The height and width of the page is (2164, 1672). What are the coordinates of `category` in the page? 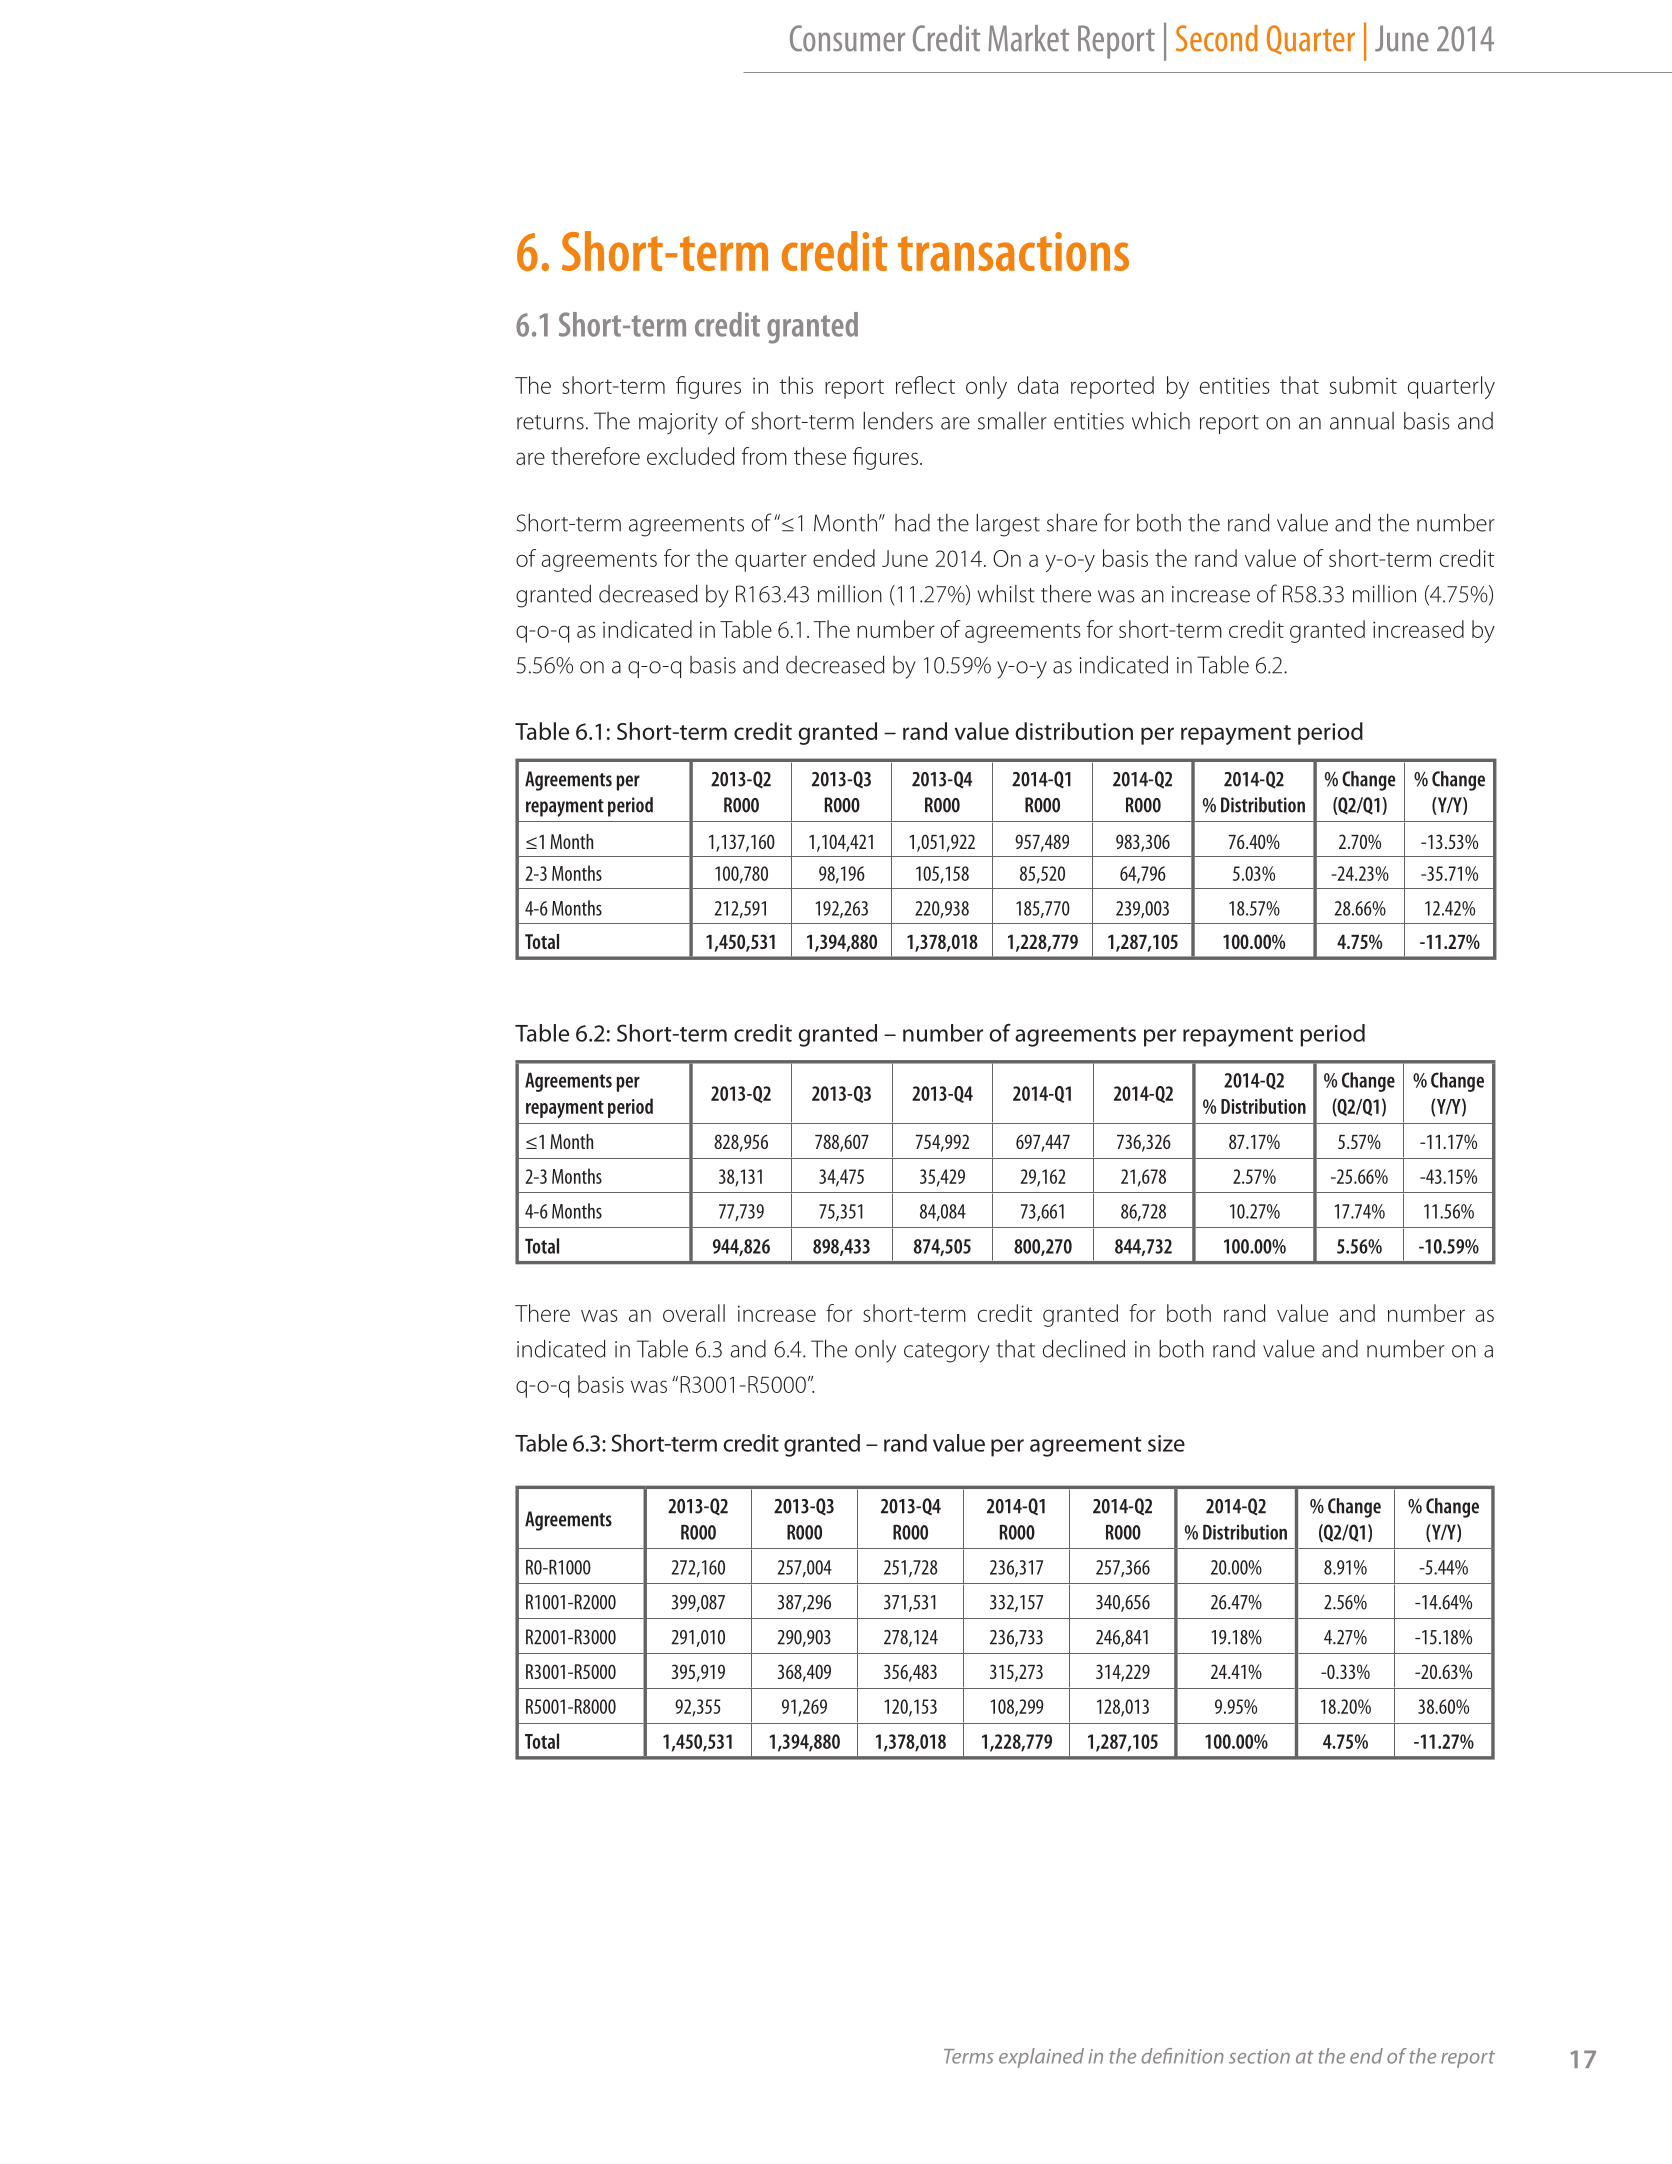 It's located at (947, 1353).
